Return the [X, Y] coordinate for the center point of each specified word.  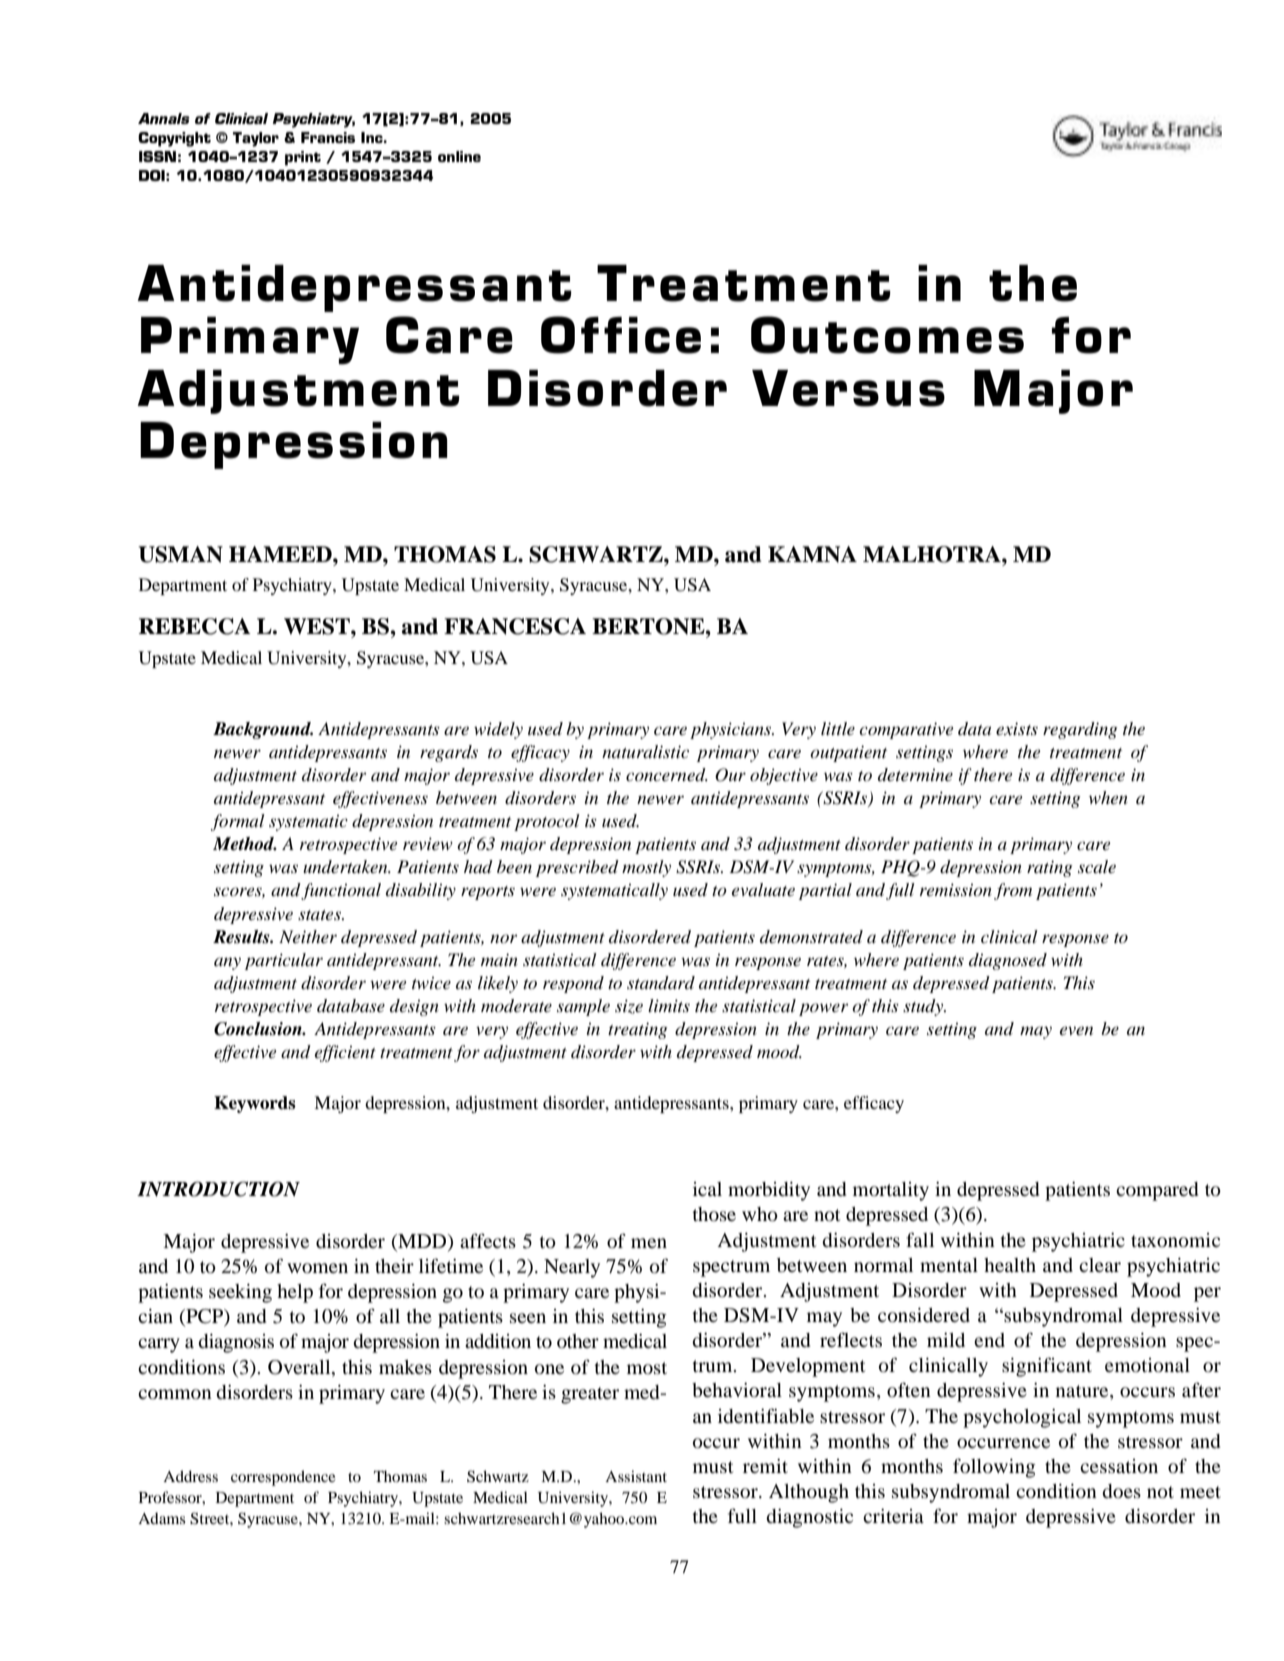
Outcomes [887, 335]
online [459, 156]
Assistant [636, 1476]
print [303, 158]
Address [190, 1476]
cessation [1119, 1466]
